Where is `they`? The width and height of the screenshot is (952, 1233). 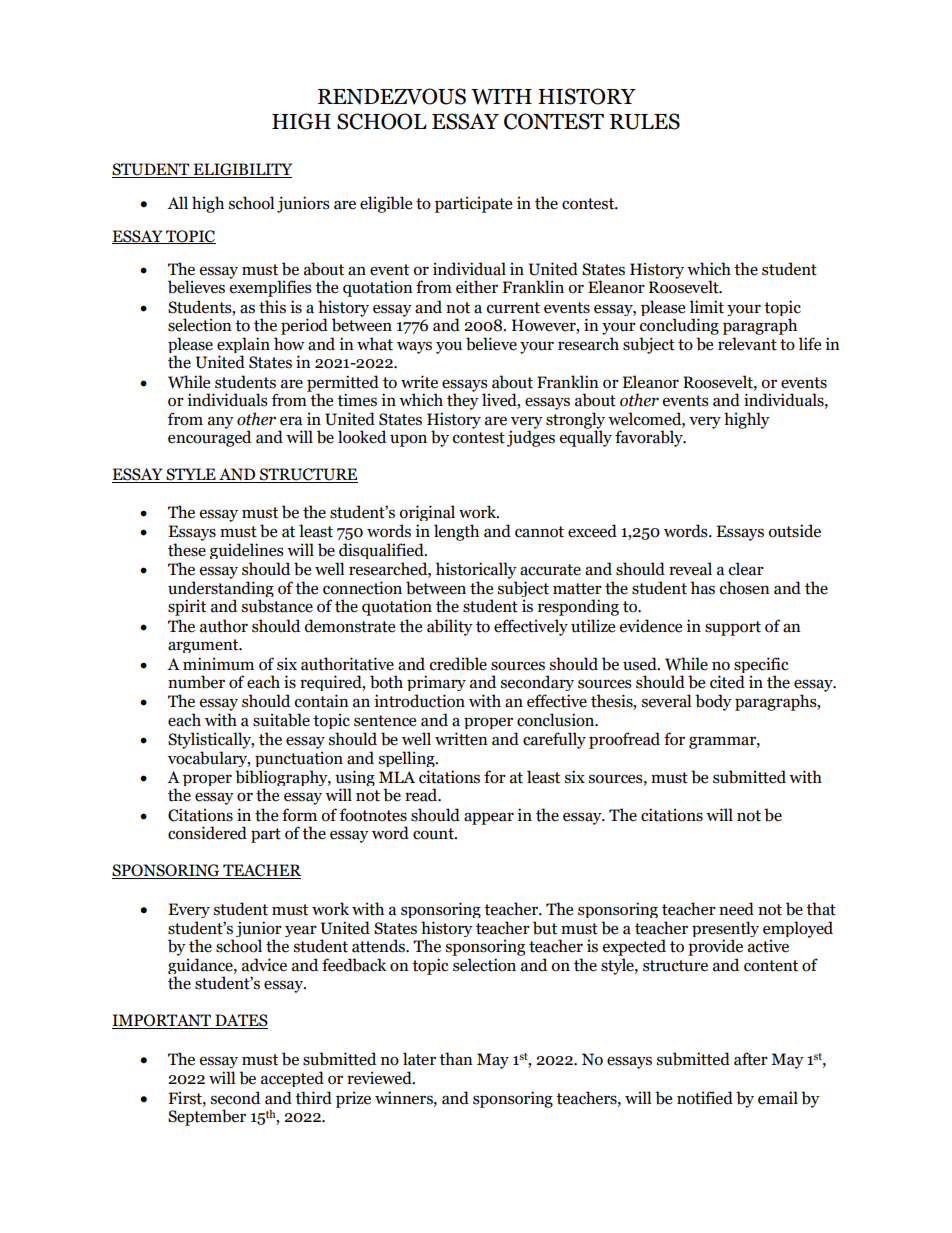 they is located at coordinates (463, 400).
